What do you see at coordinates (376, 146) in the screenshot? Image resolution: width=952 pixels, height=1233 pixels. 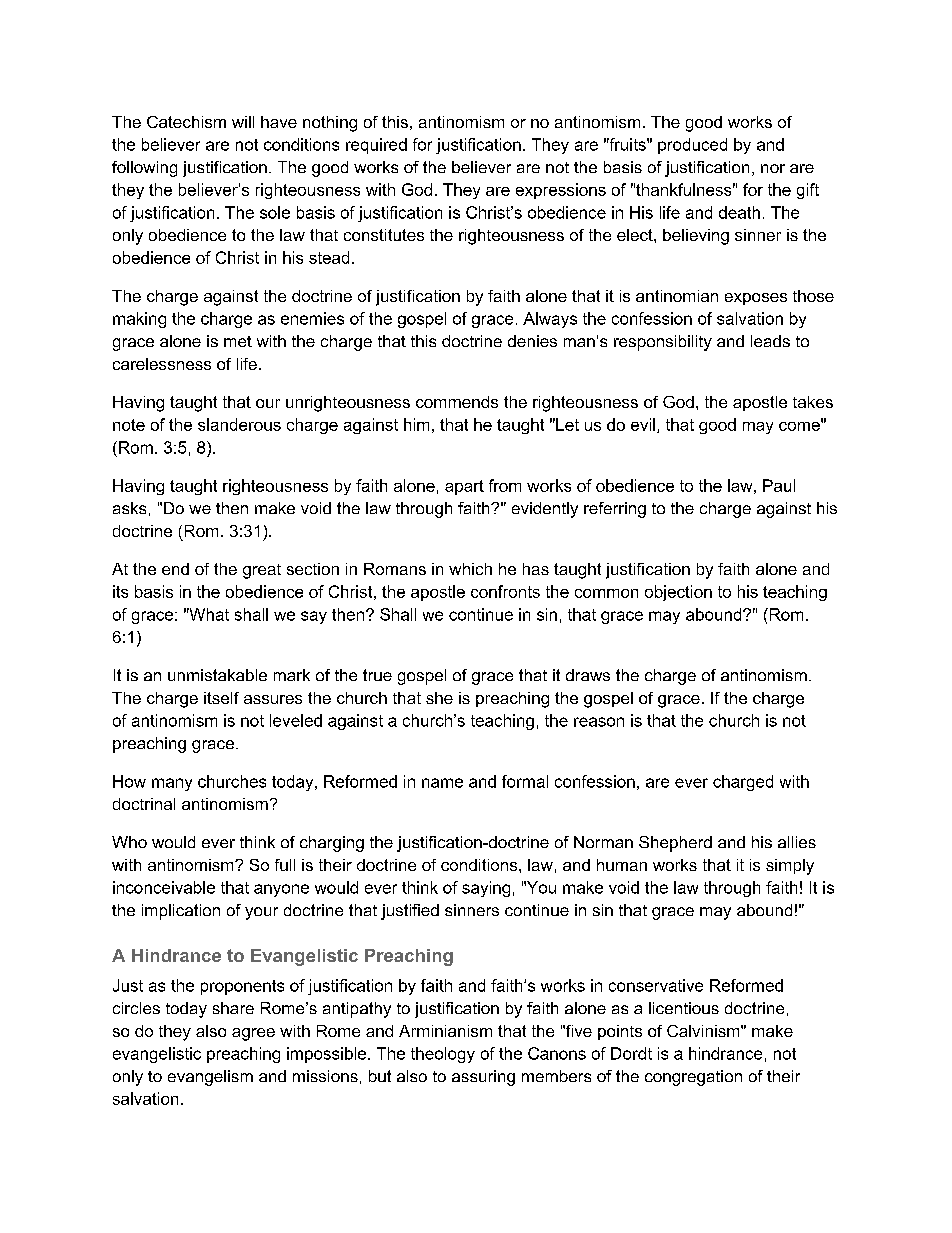 I see `required` at bounding box center [376, 146].
